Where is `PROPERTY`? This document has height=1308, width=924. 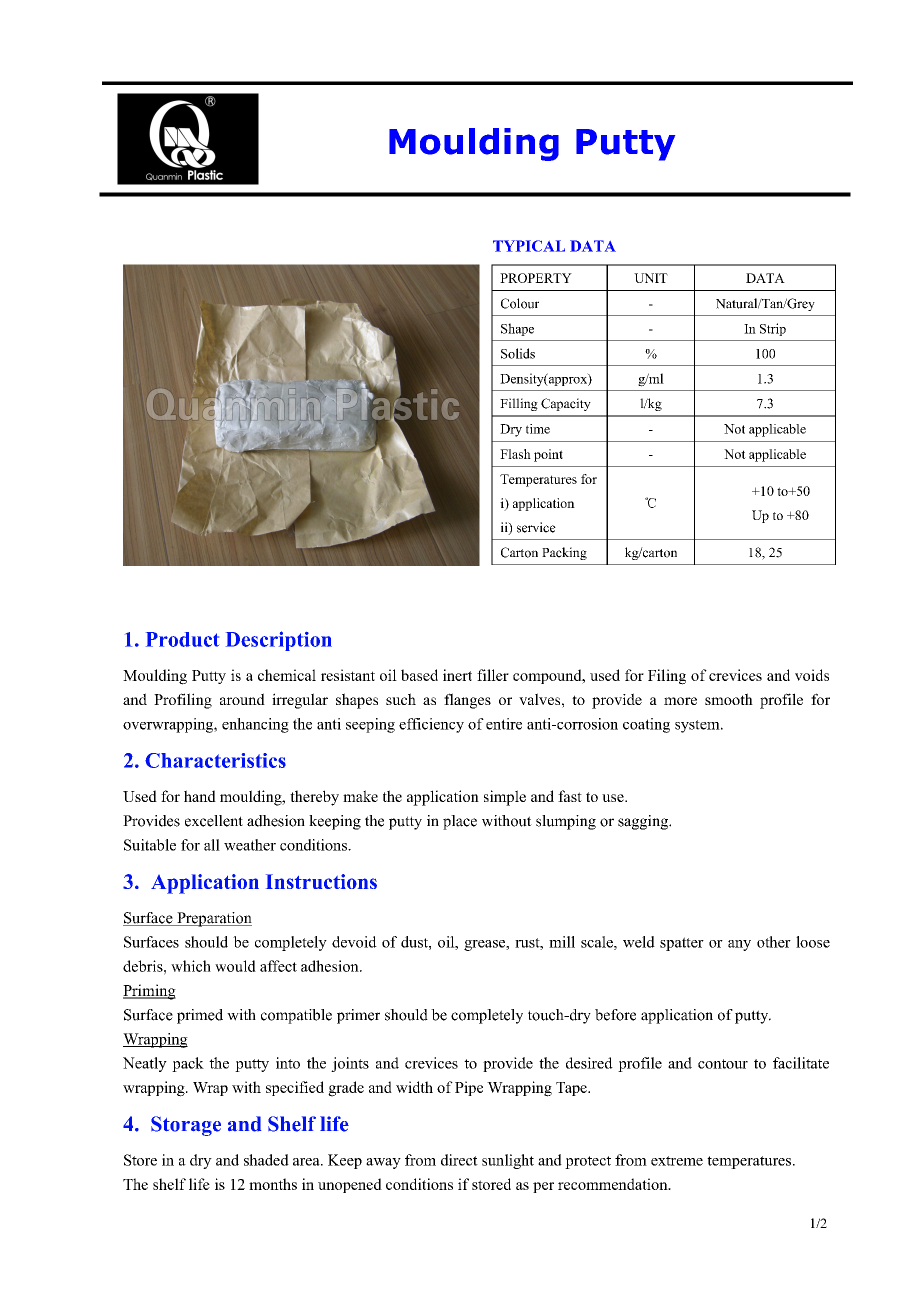 PROPERTY is located at coordinates (536, 278).
